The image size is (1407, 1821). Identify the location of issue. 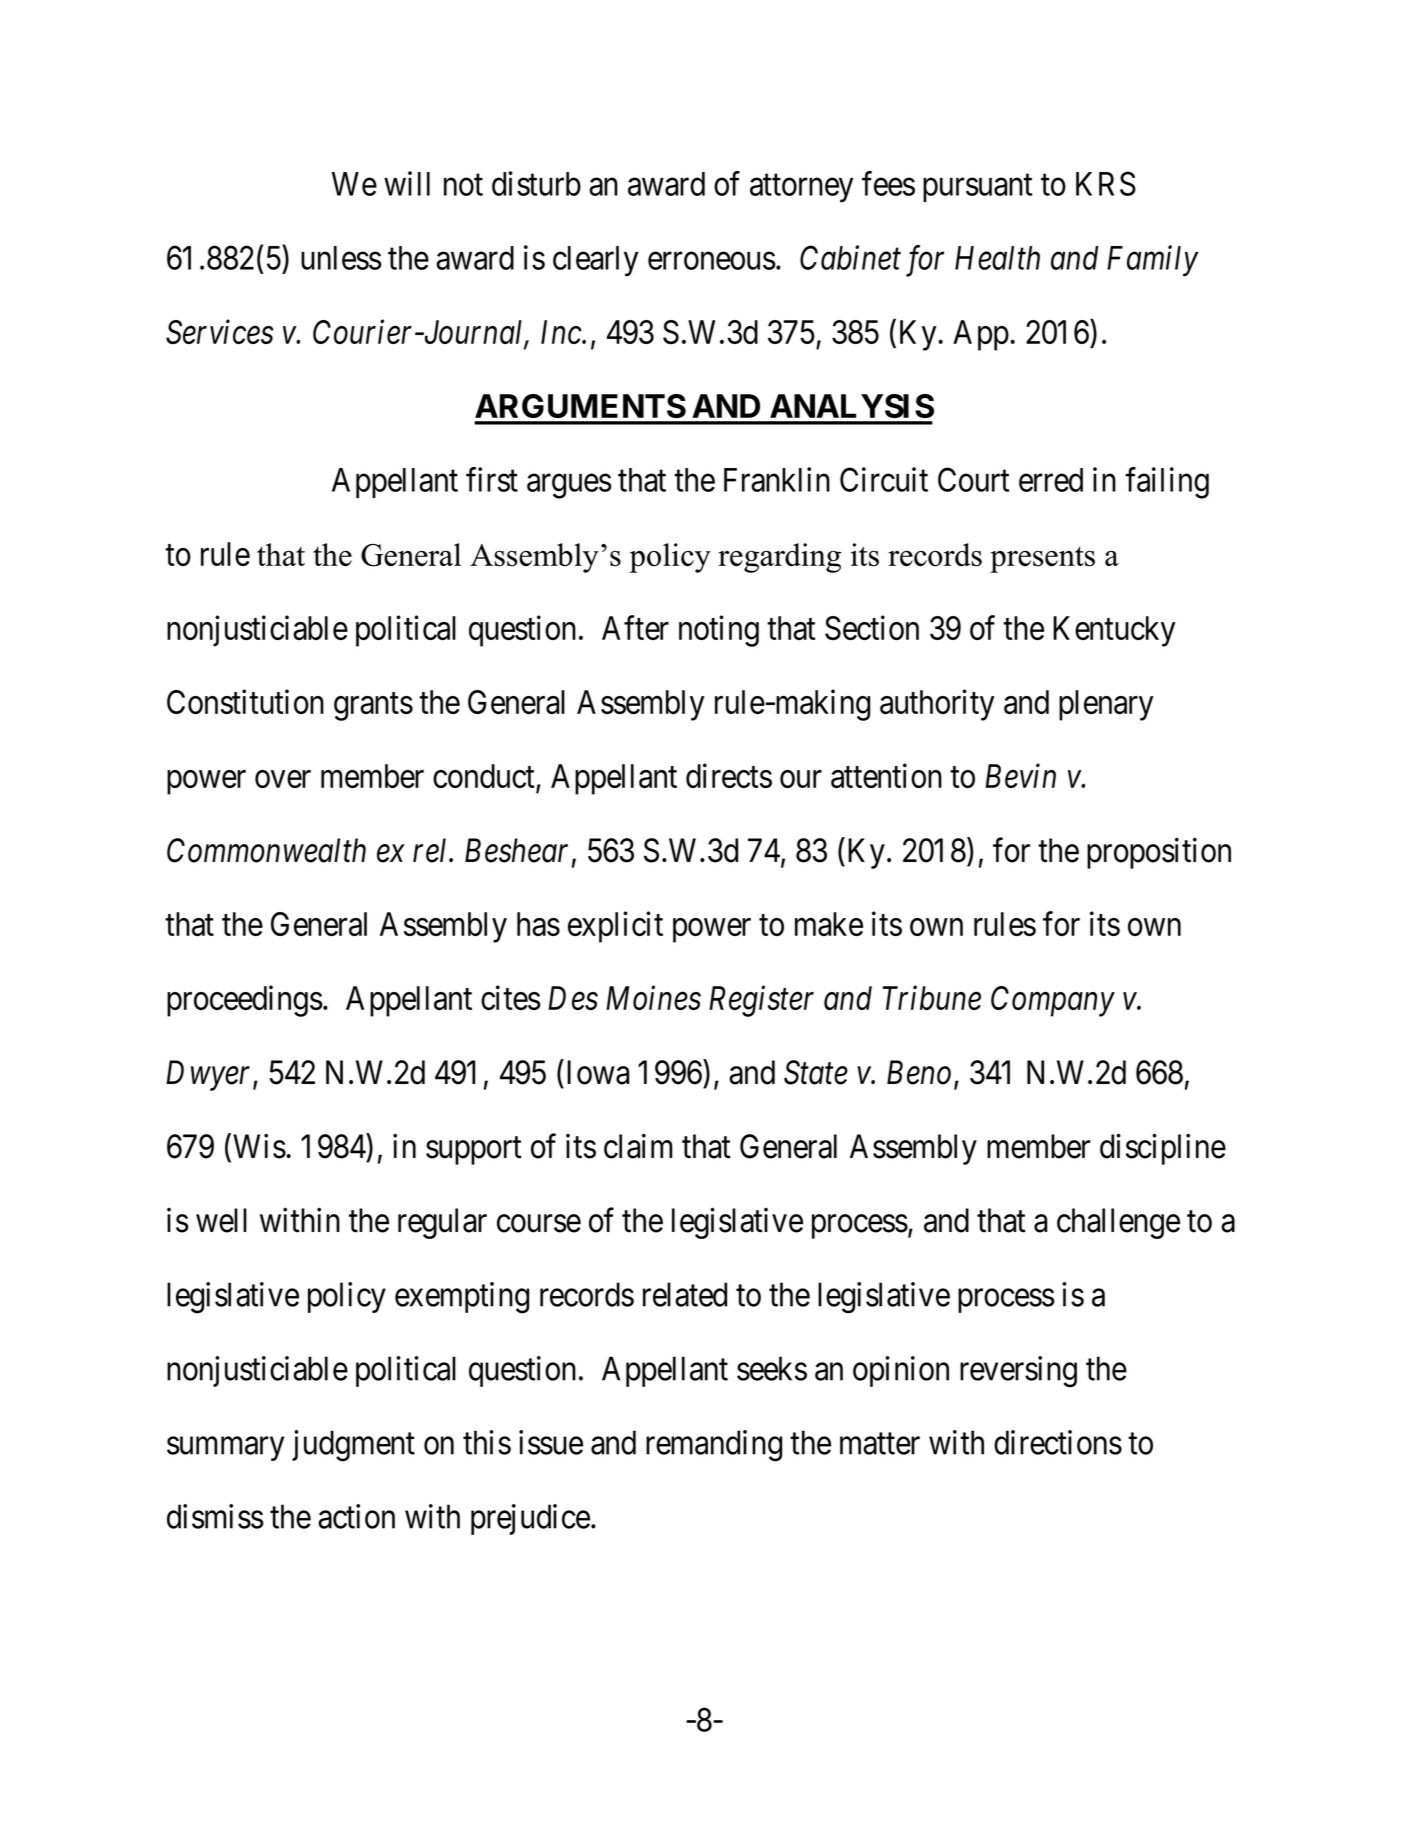
(551, 1442).
